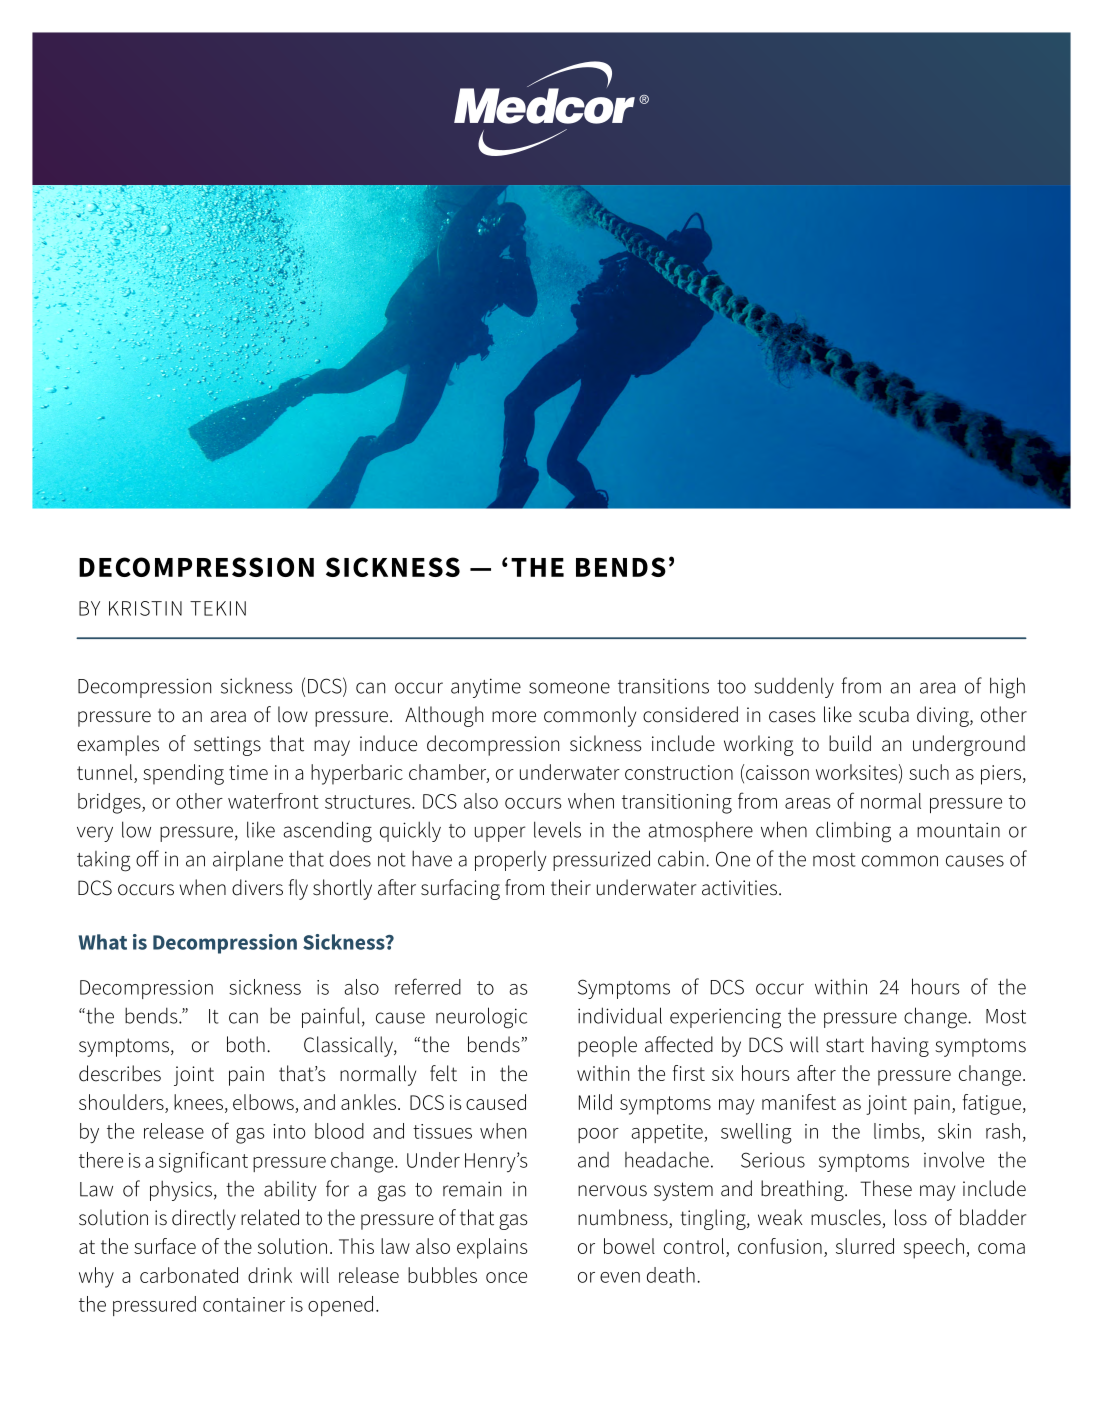  What do you see at coordinates (934, 1248) in the screenshot?
I see `speech` at bounding box center [934, 1248].
